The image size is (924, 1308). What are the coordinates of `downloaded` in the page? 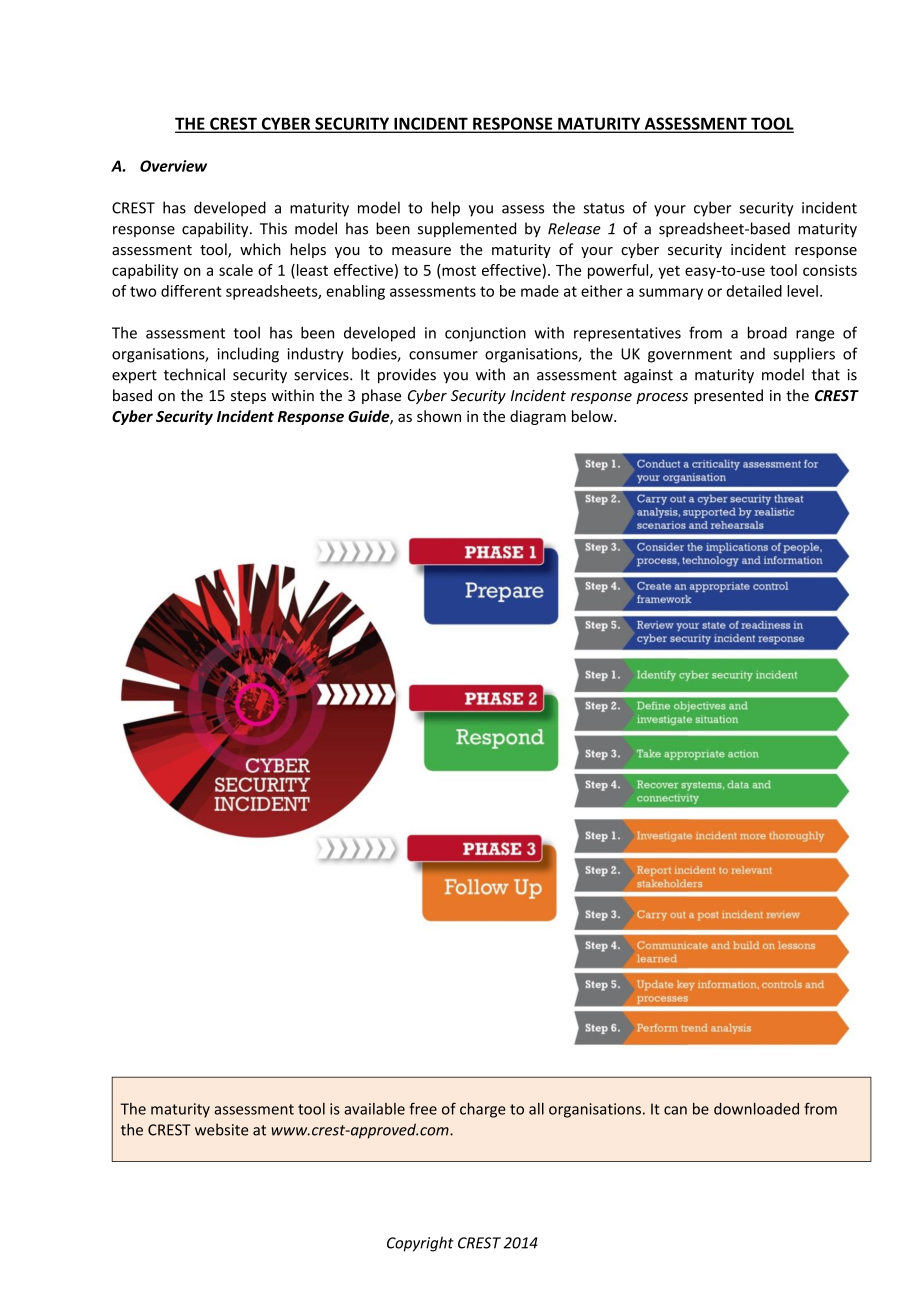 It's located at (756, 1108).
